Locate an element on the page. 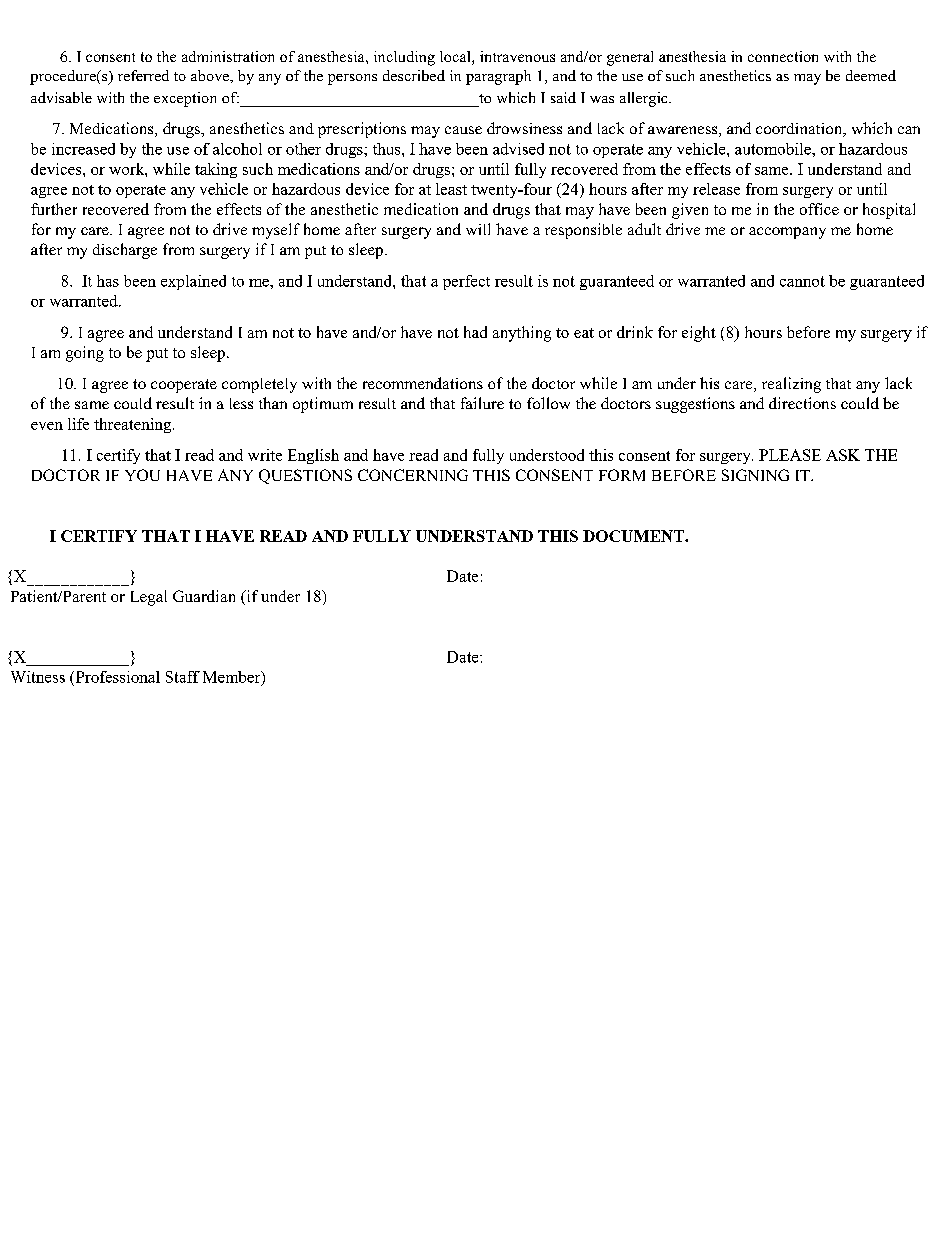  going is located at coordinates (85, 354).
